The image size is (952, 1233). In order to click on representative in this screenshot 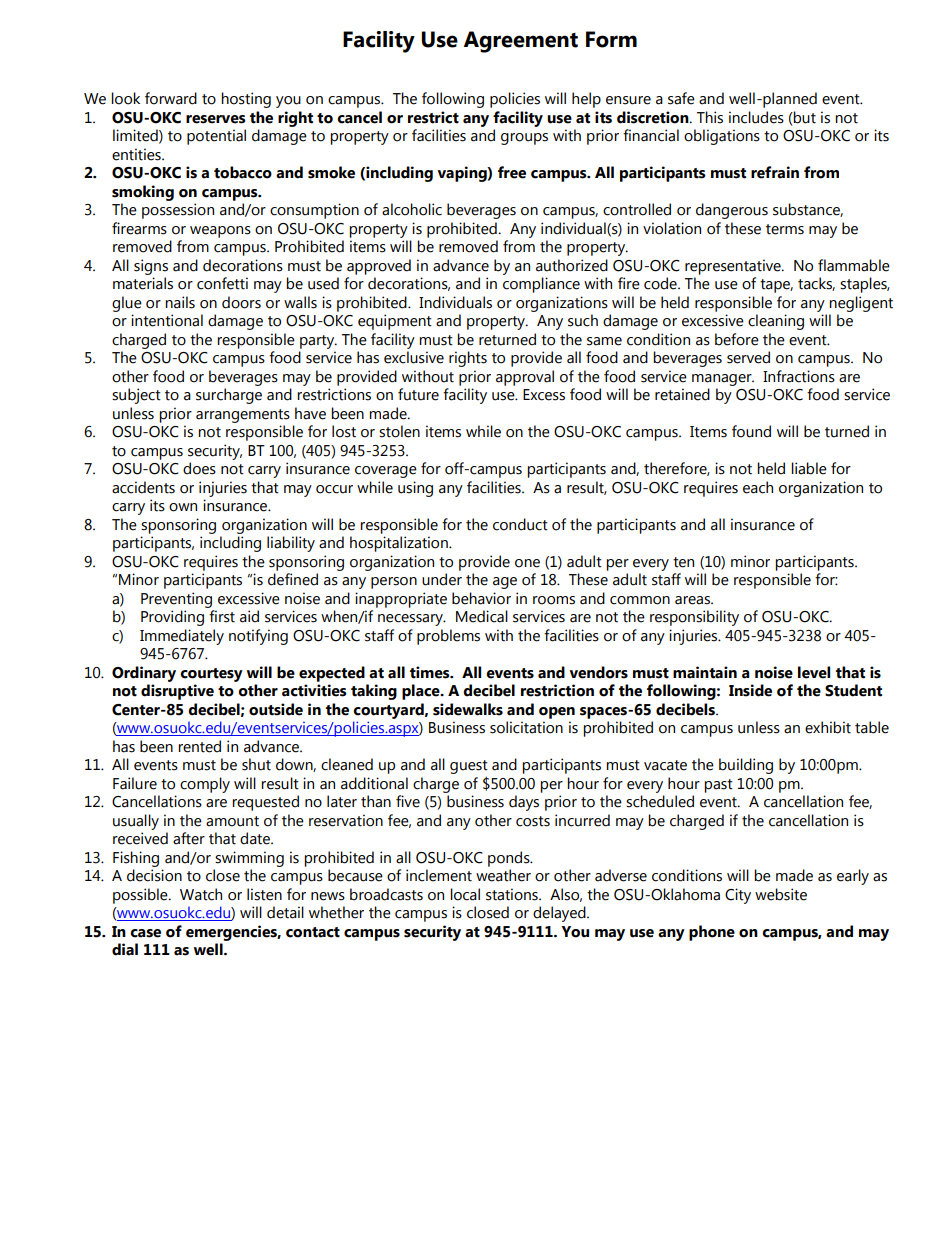, I will do `click(734, 267)`.
